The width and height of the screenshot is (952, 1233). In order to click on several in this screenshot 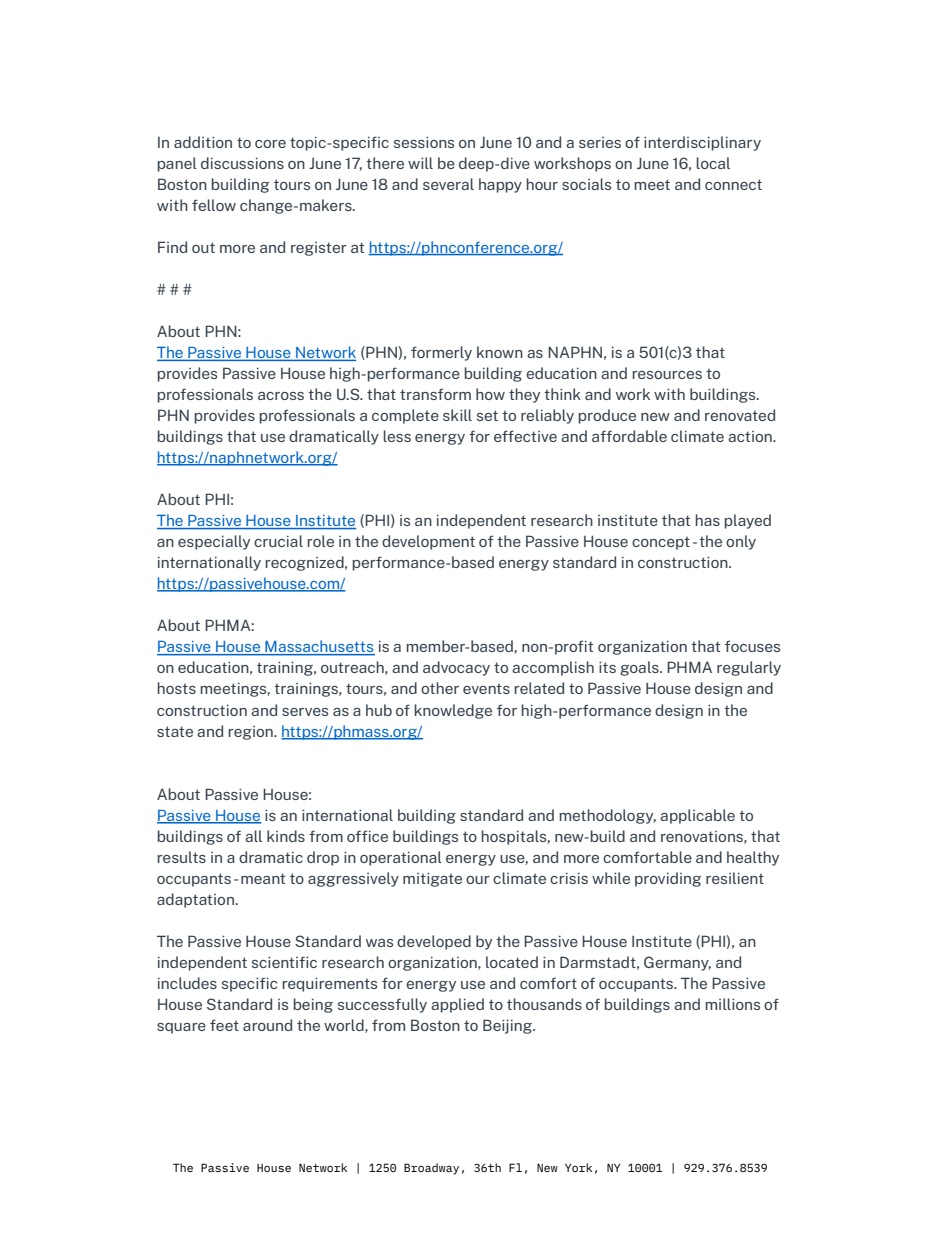, I will do `click(448, 184)`.
